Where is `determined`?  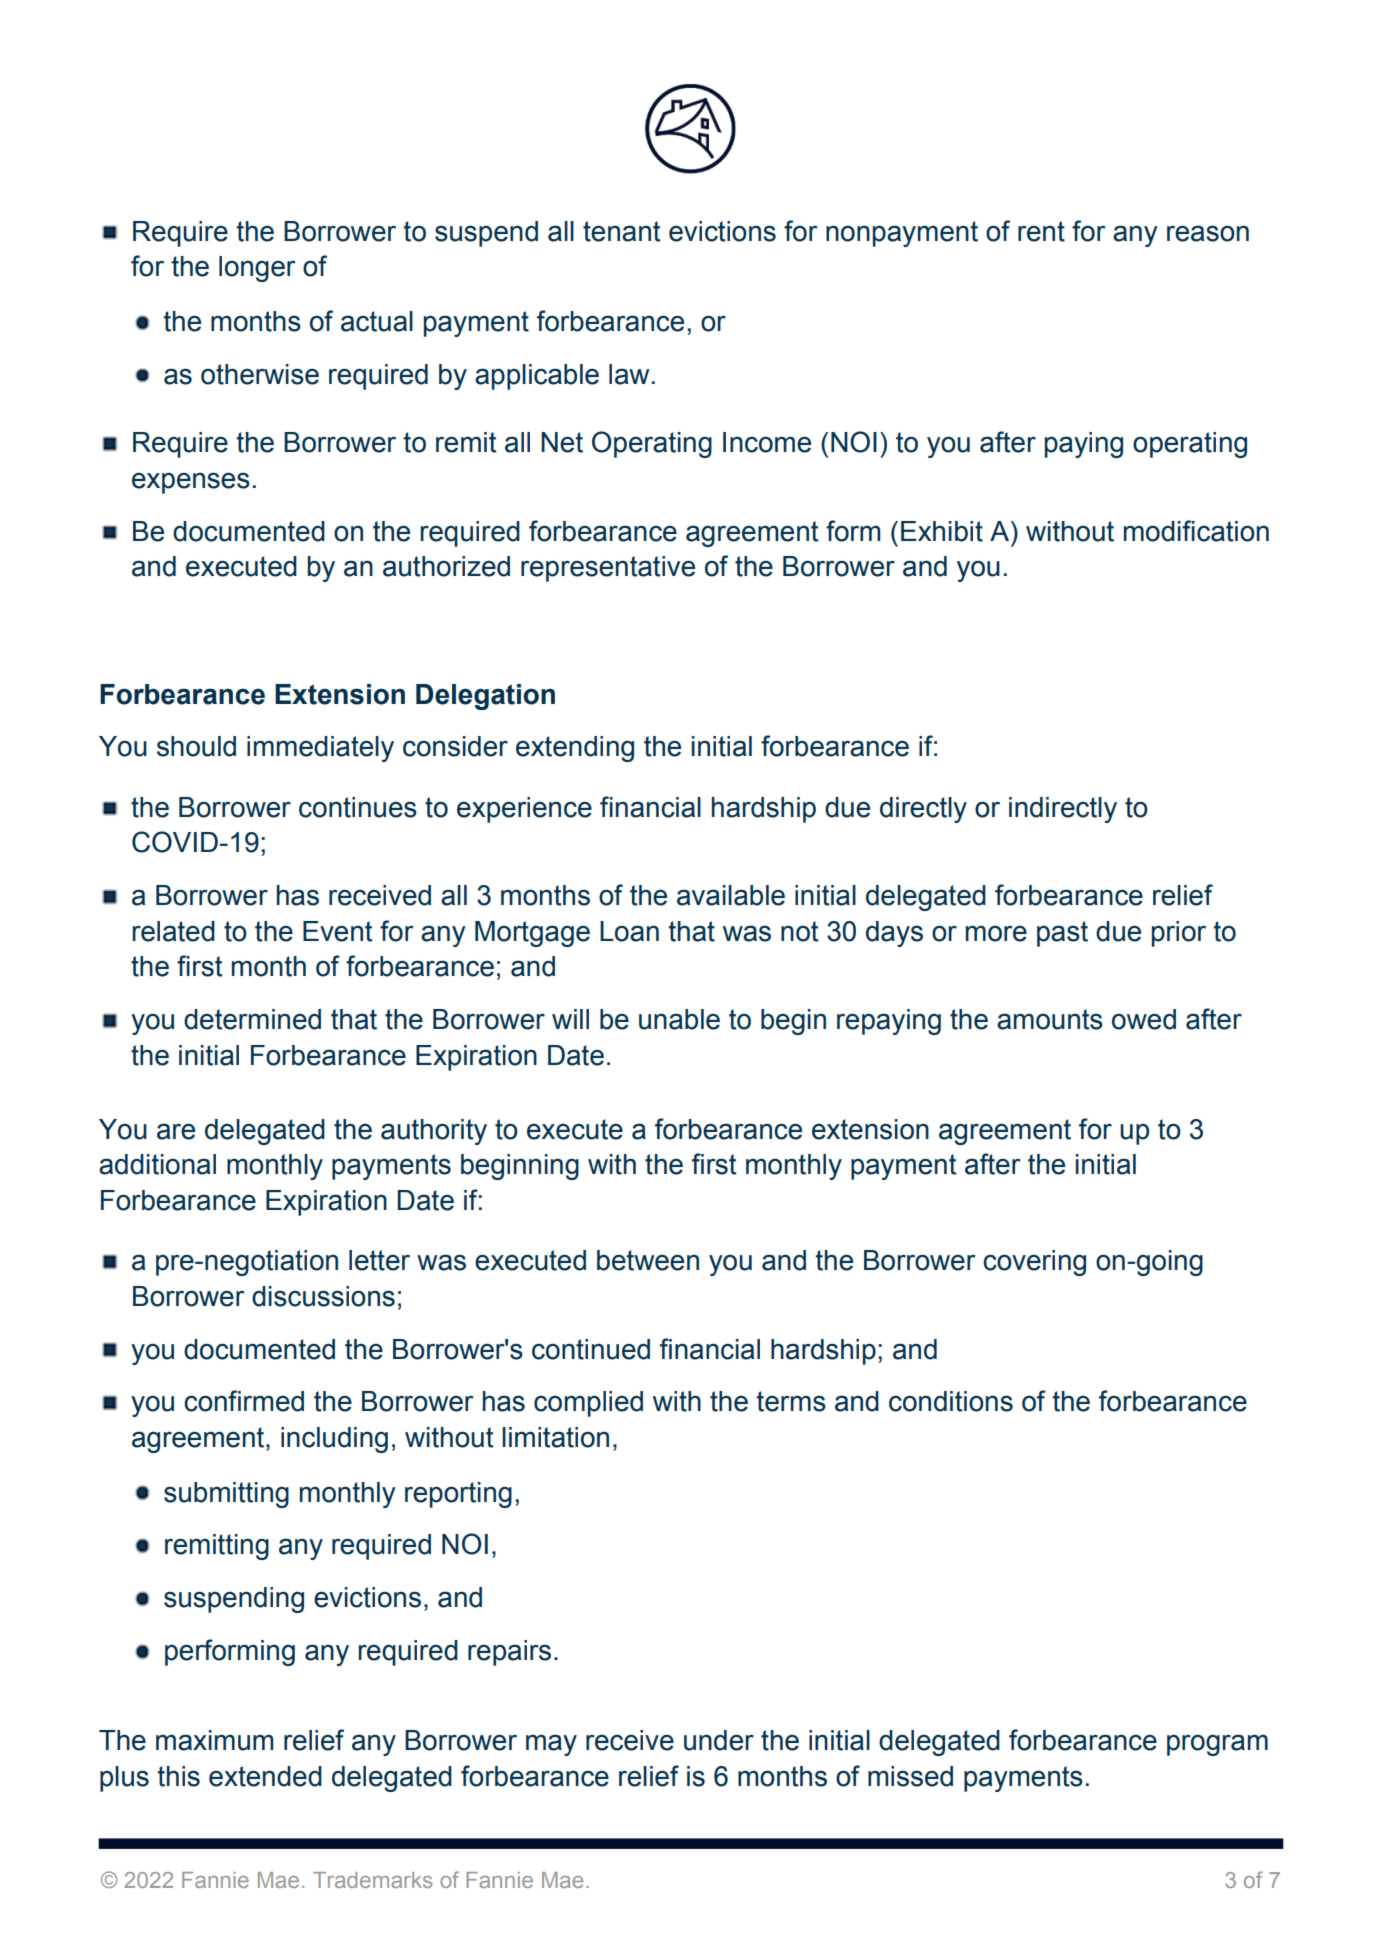
determined is located at coordinates (252, 1019).
